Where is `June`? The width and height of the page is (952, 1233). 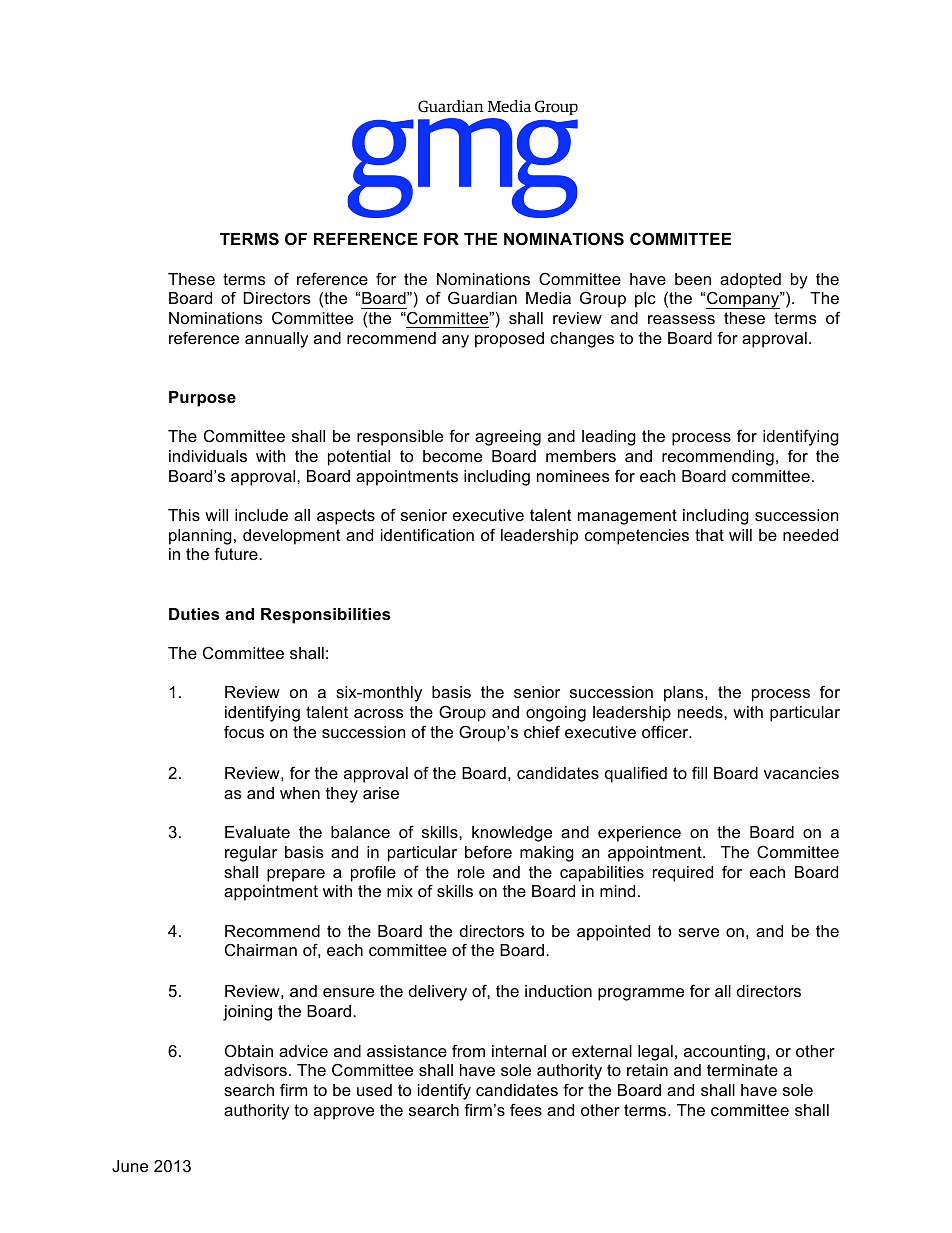 June is located at coordinates (130, 1166).
